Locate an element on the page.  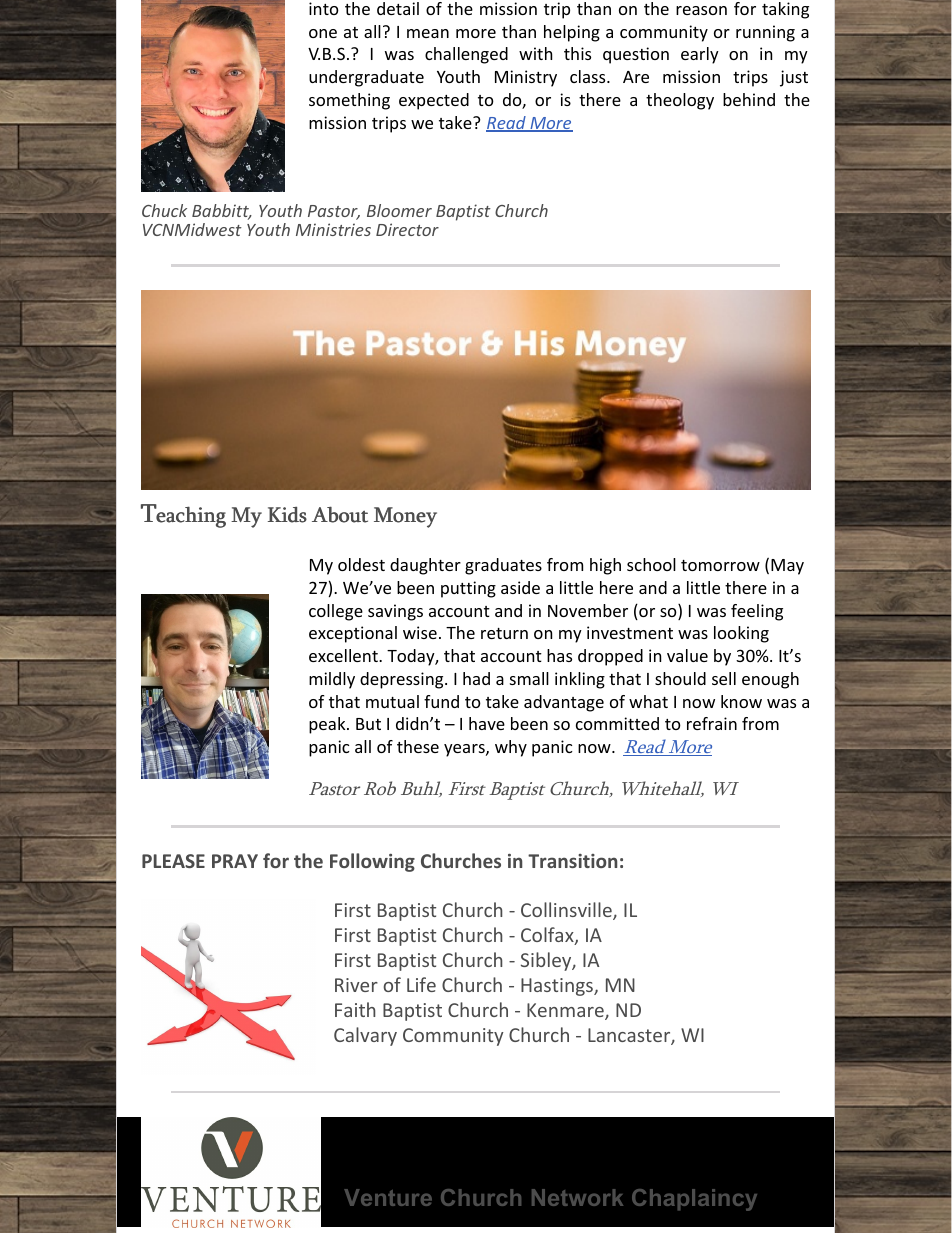
Money is located at coordinates (405, 517).
